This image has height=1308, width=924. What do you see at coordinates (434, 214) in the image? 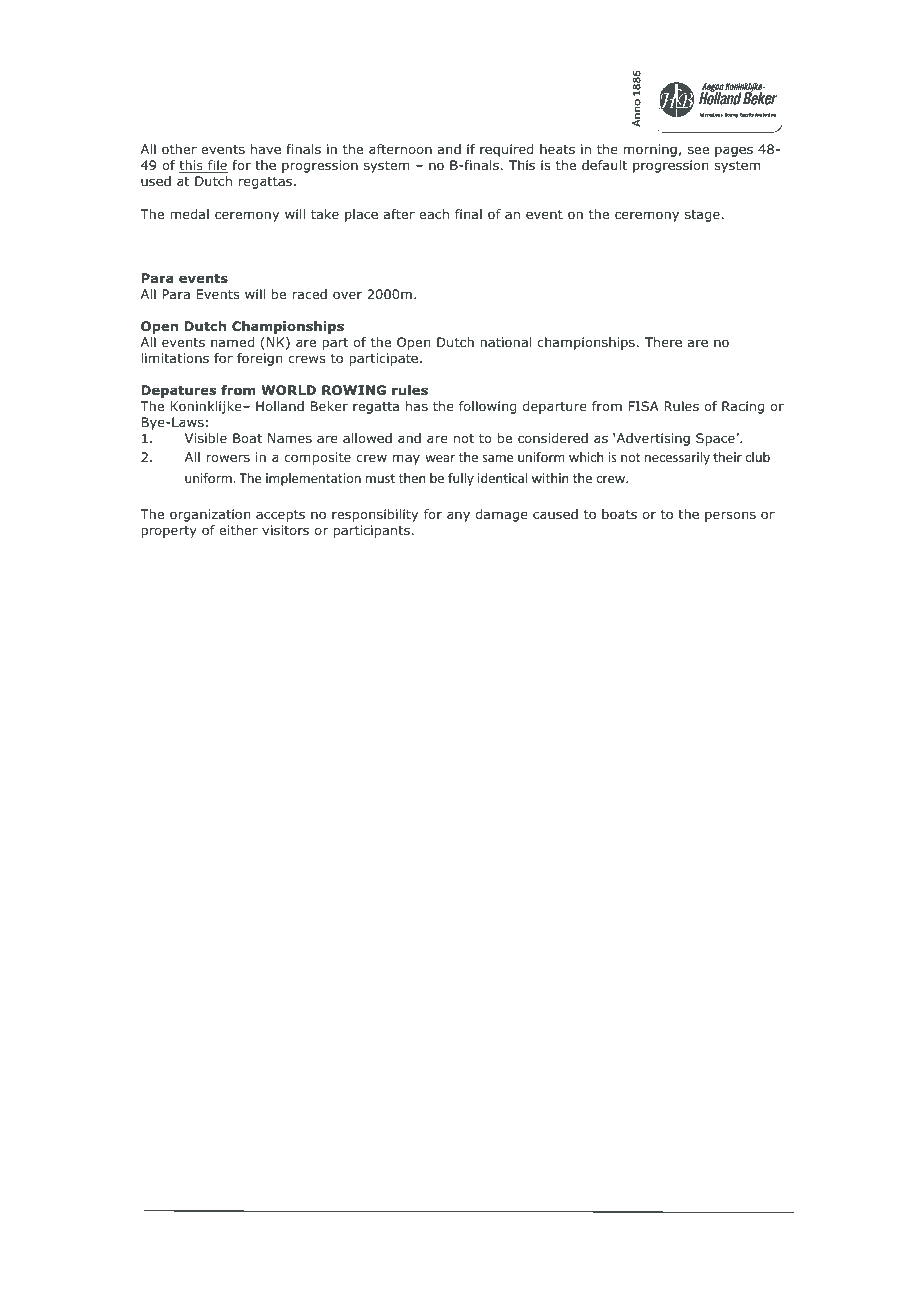
I see `each` at bounding box center [434, 214].
